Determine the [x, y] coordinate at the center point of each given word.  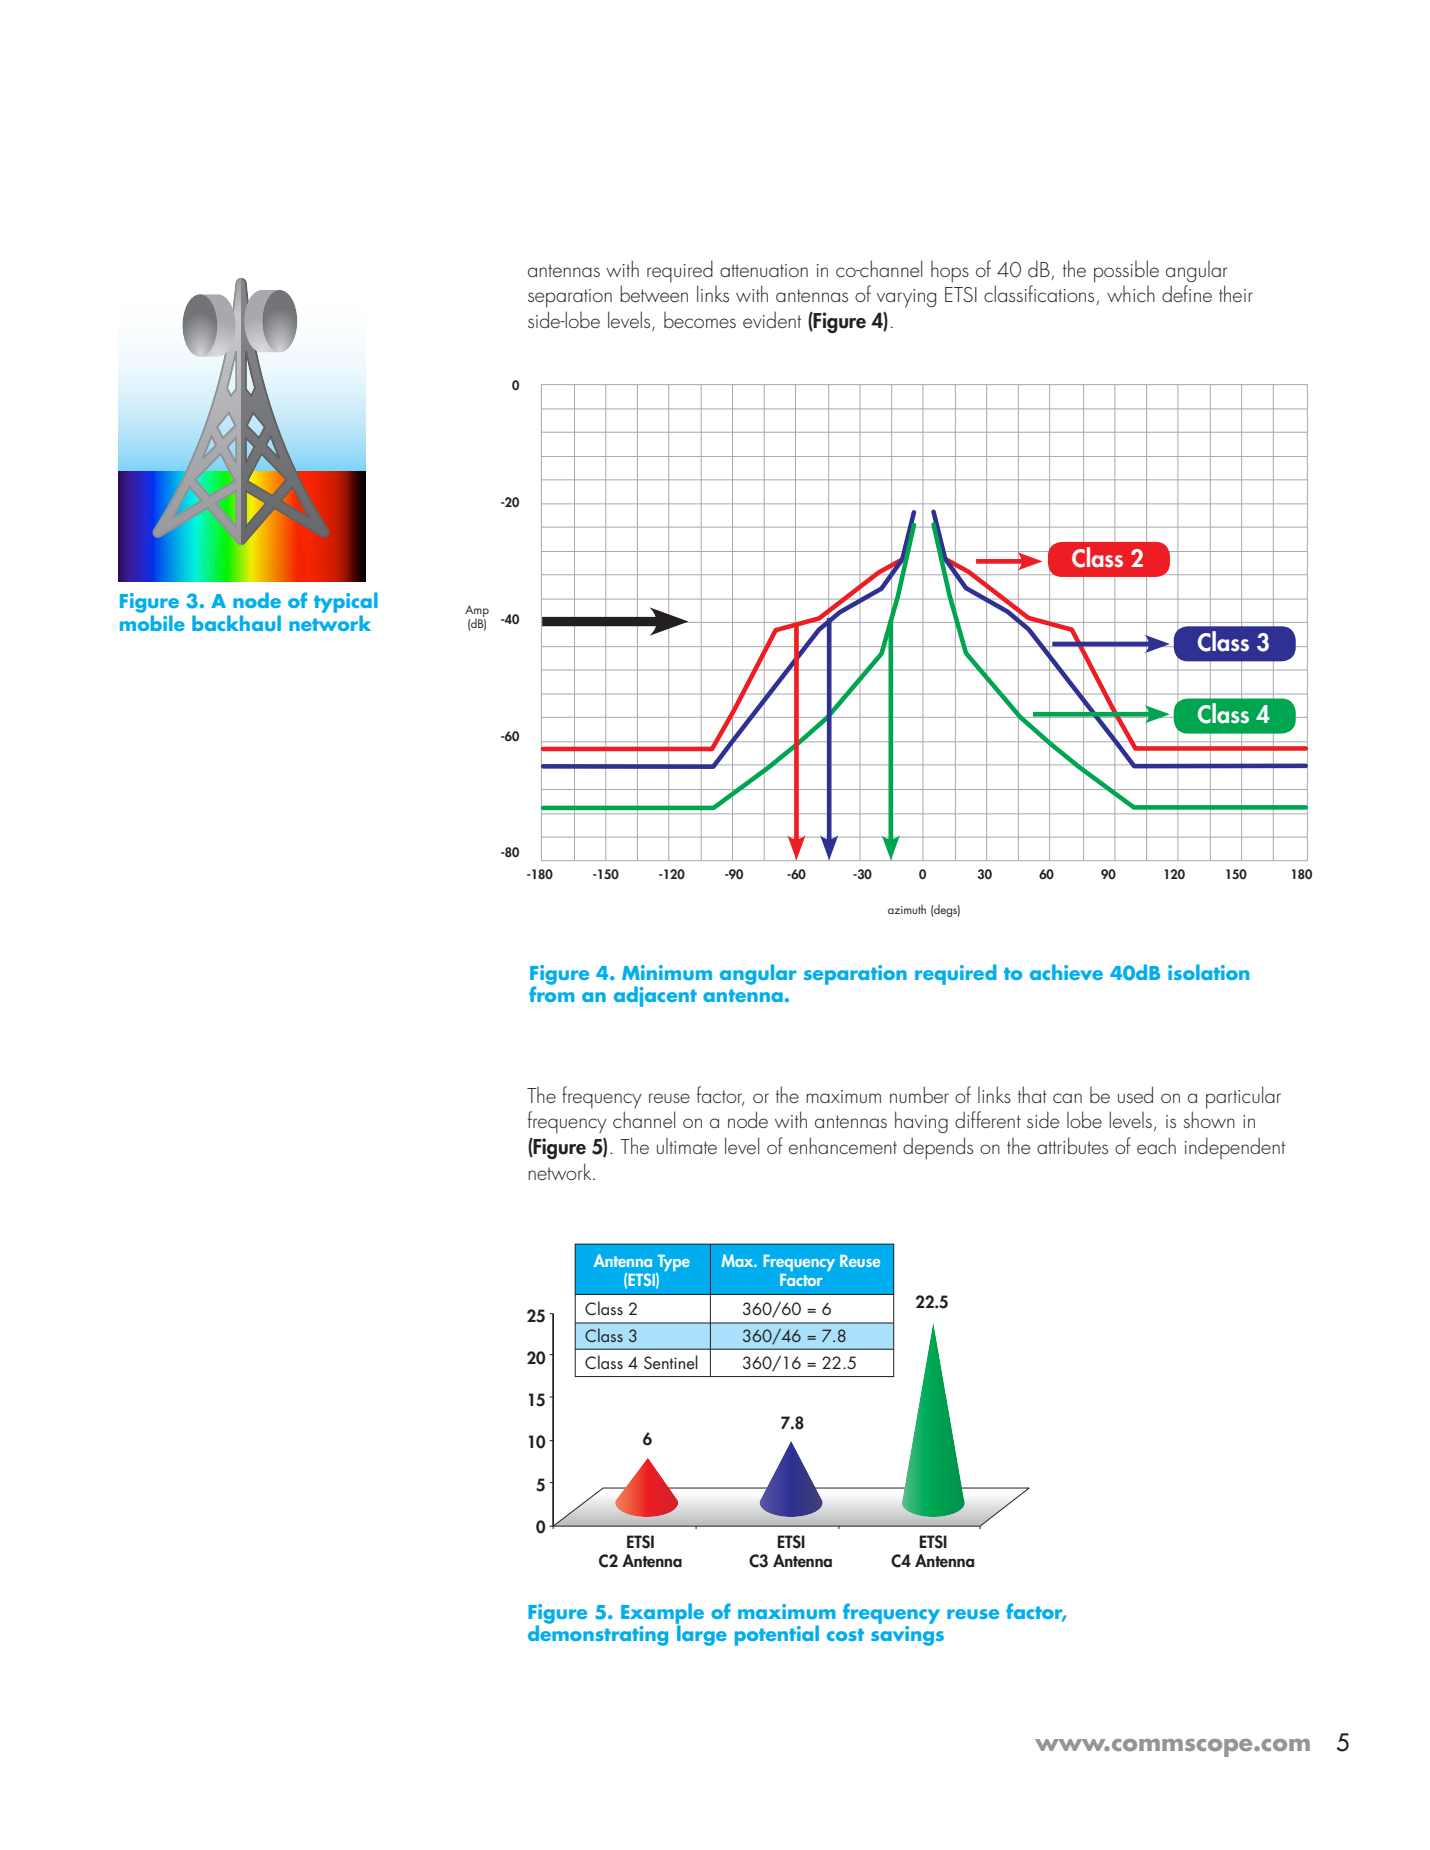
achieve [1066, 972]
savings [907, 1636]
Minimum [667, 972]
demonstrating [598, 1634]
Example [662, 1614]
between [654, 293]
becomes [700, 320]
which [1131, 294]
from [552, 993]
